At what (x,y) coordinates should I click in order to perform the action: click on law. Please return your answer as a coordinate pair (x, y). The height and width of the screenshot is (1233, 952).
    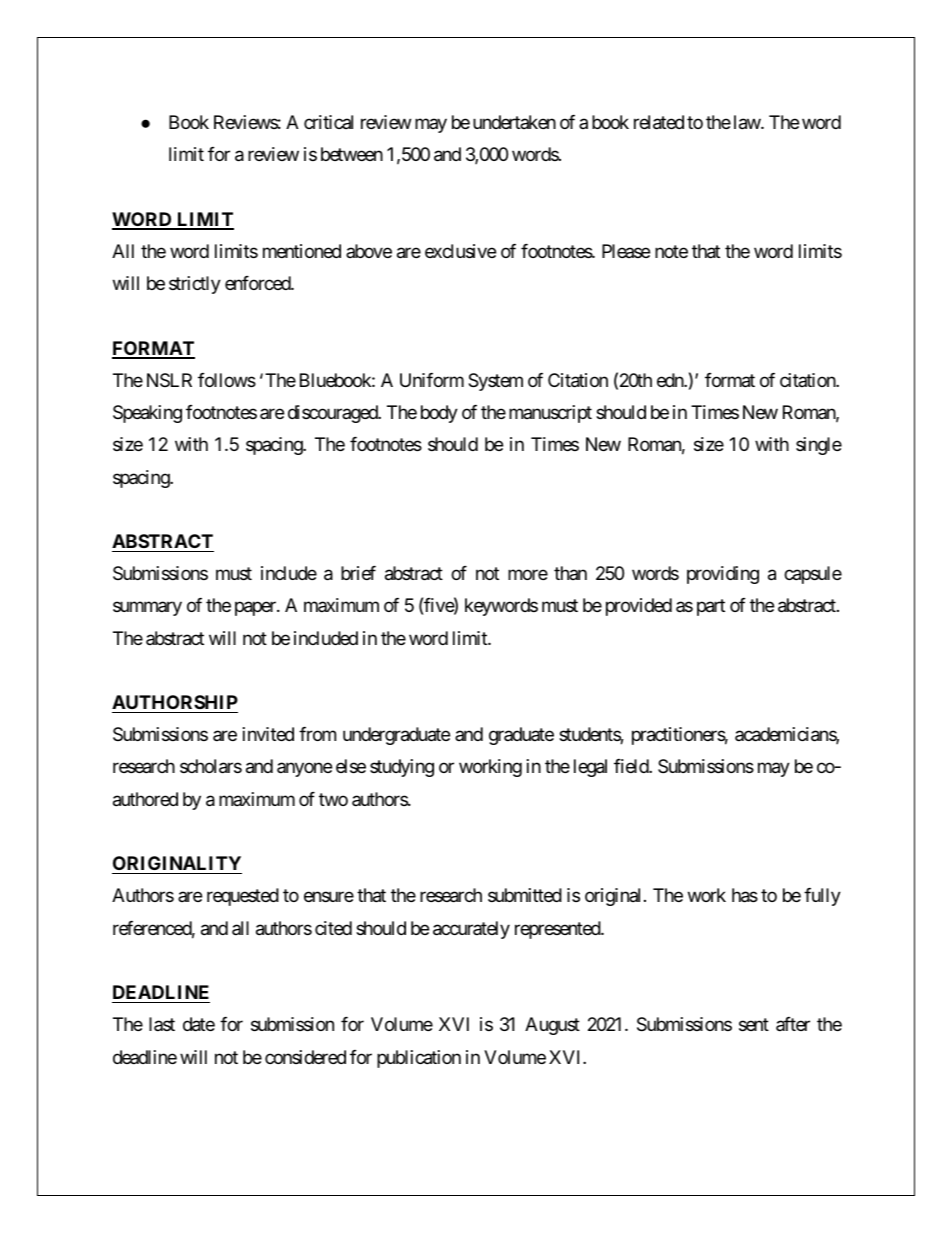
    Looking at the image, I should click on (748, 122).
